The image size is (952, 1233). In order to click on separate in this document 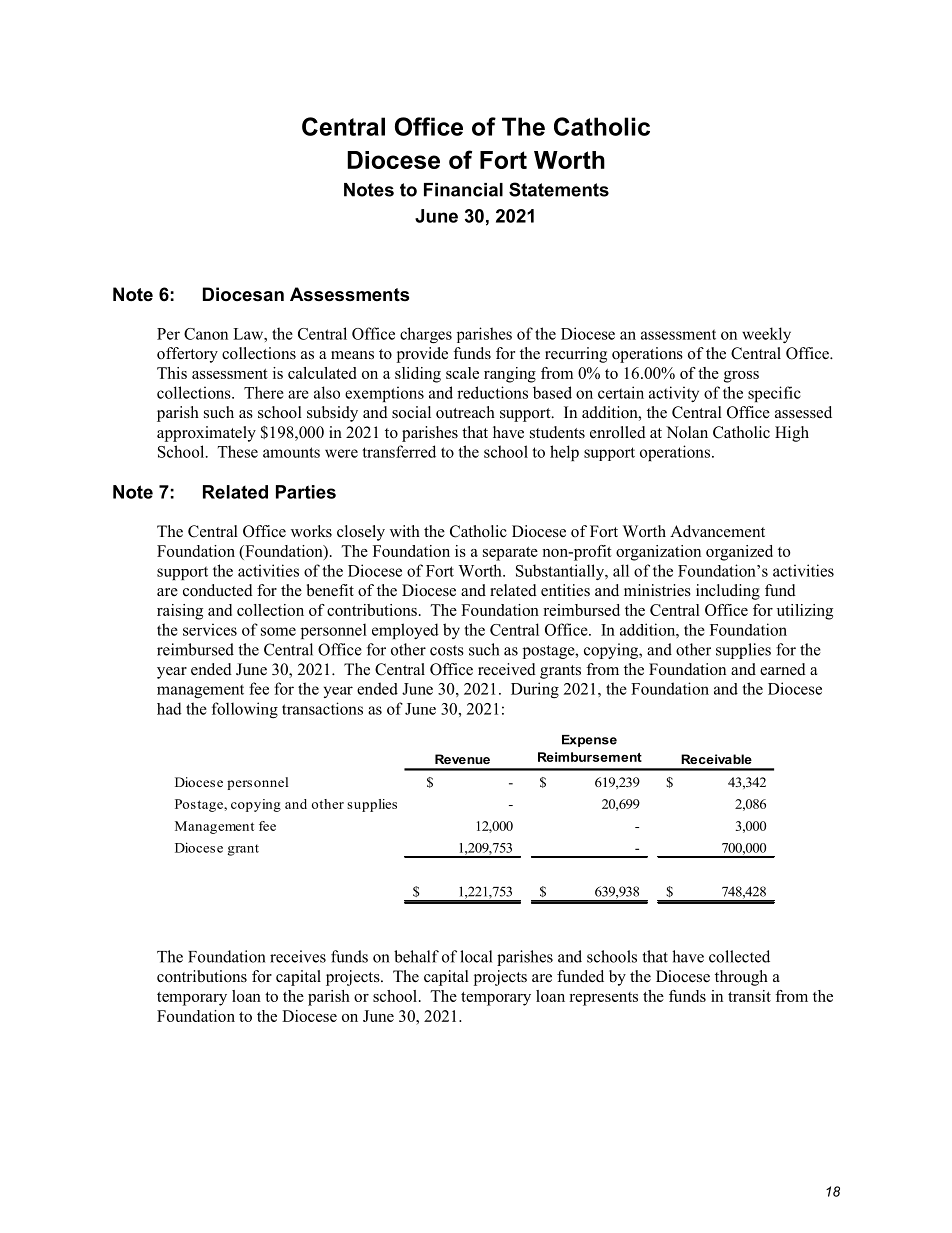, I will do `click(510, 554)`.
